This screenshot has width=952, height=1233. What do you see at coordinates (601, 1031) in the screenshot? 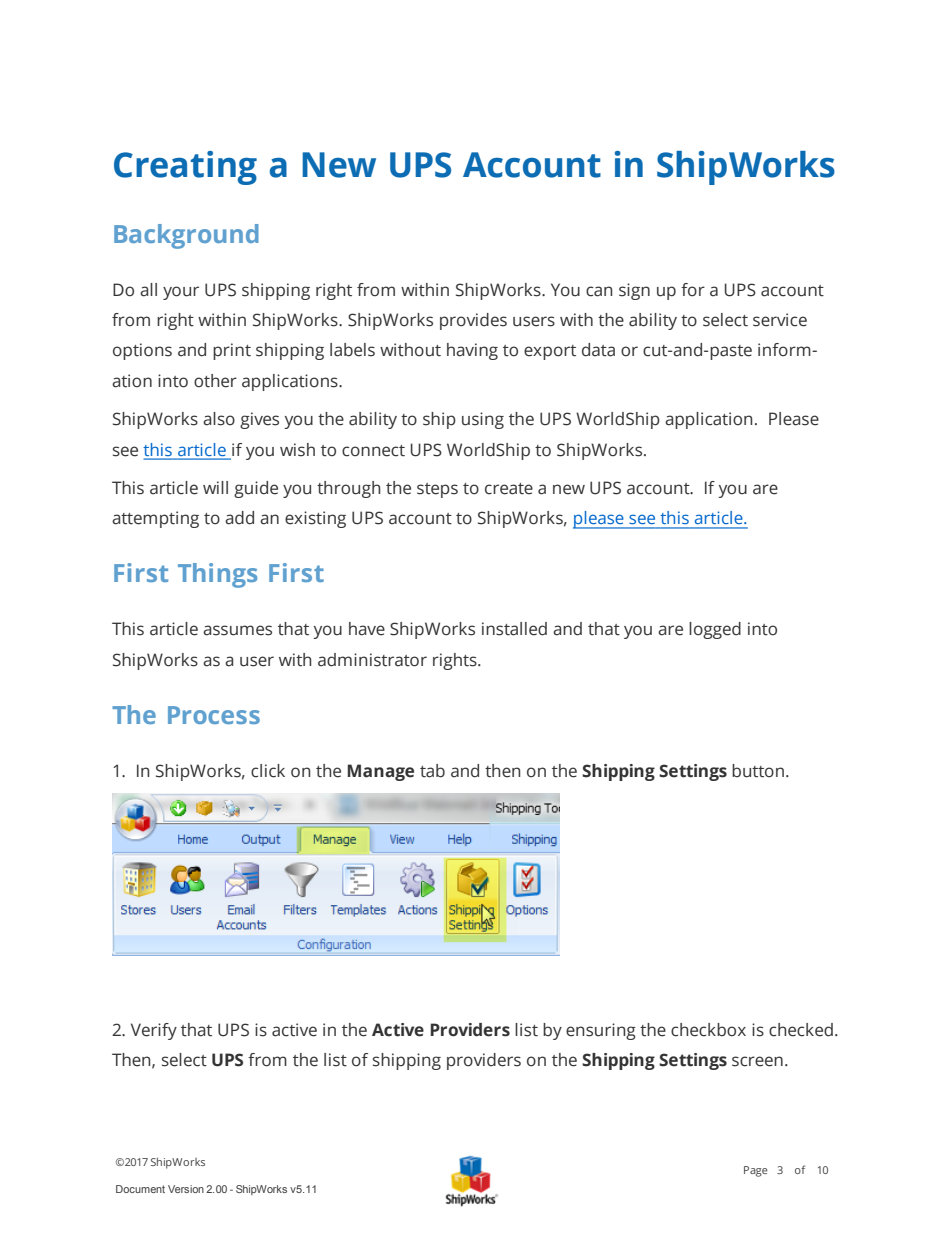
I see `ensuring` at bounding box center [601, 1031].
